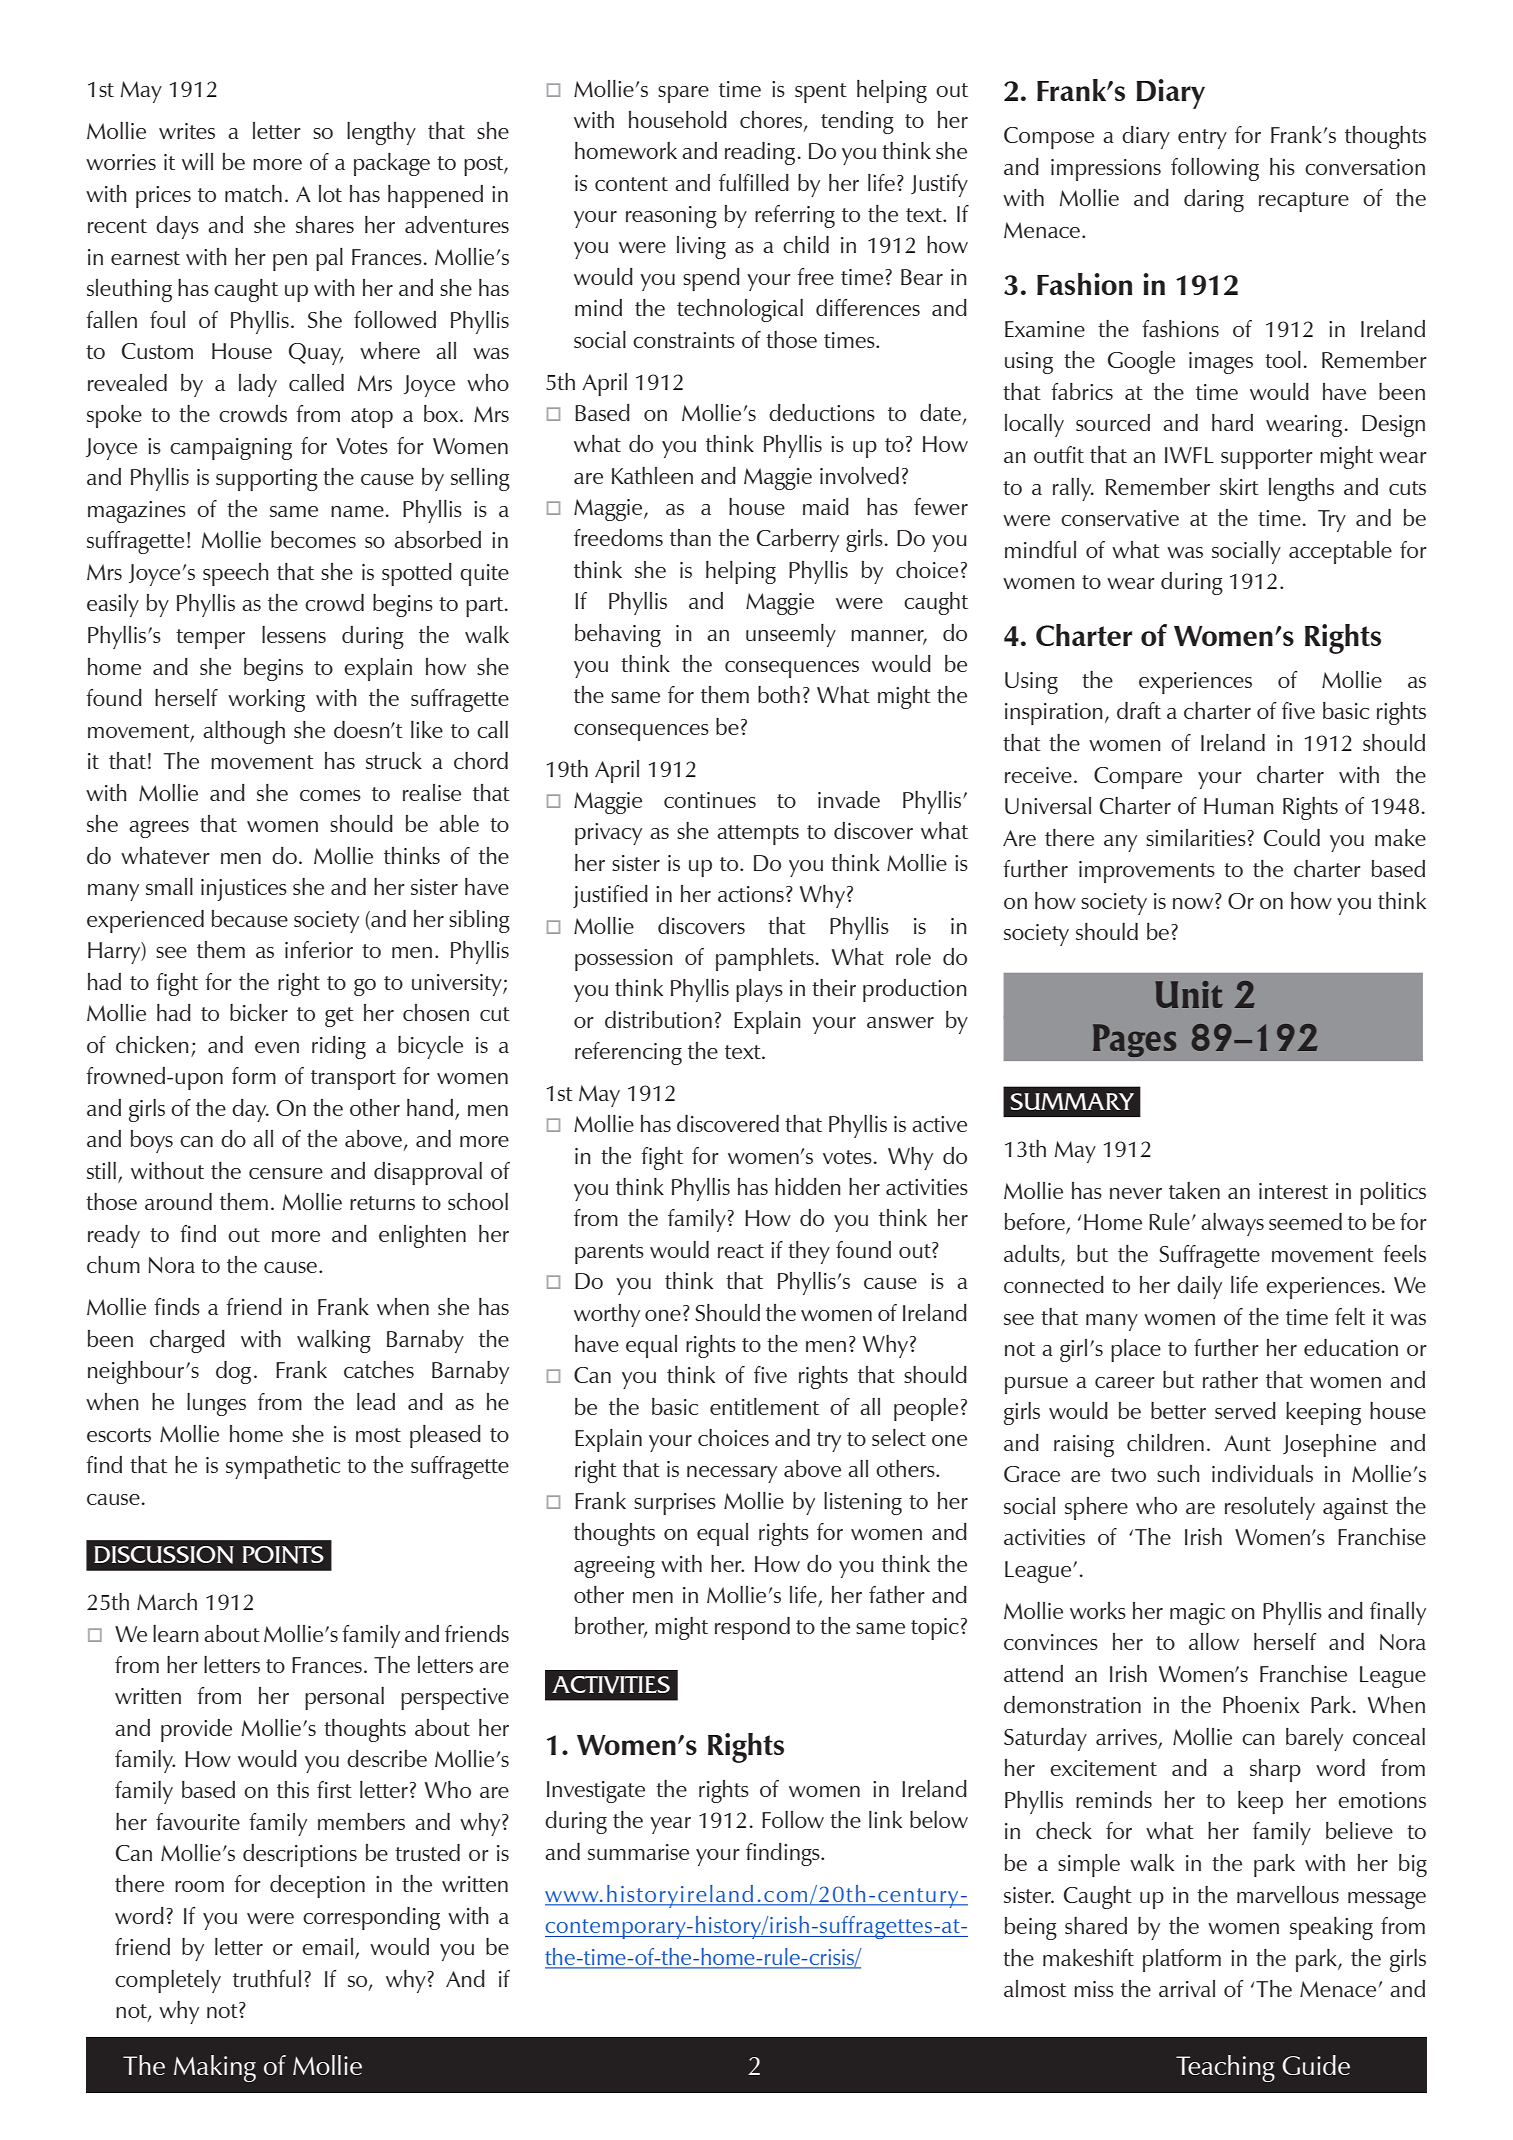 The image size is (1513, 2140). Describe the element at coordinates (1270, 1508) in the screenshot. I see `resolutely` at that location.
